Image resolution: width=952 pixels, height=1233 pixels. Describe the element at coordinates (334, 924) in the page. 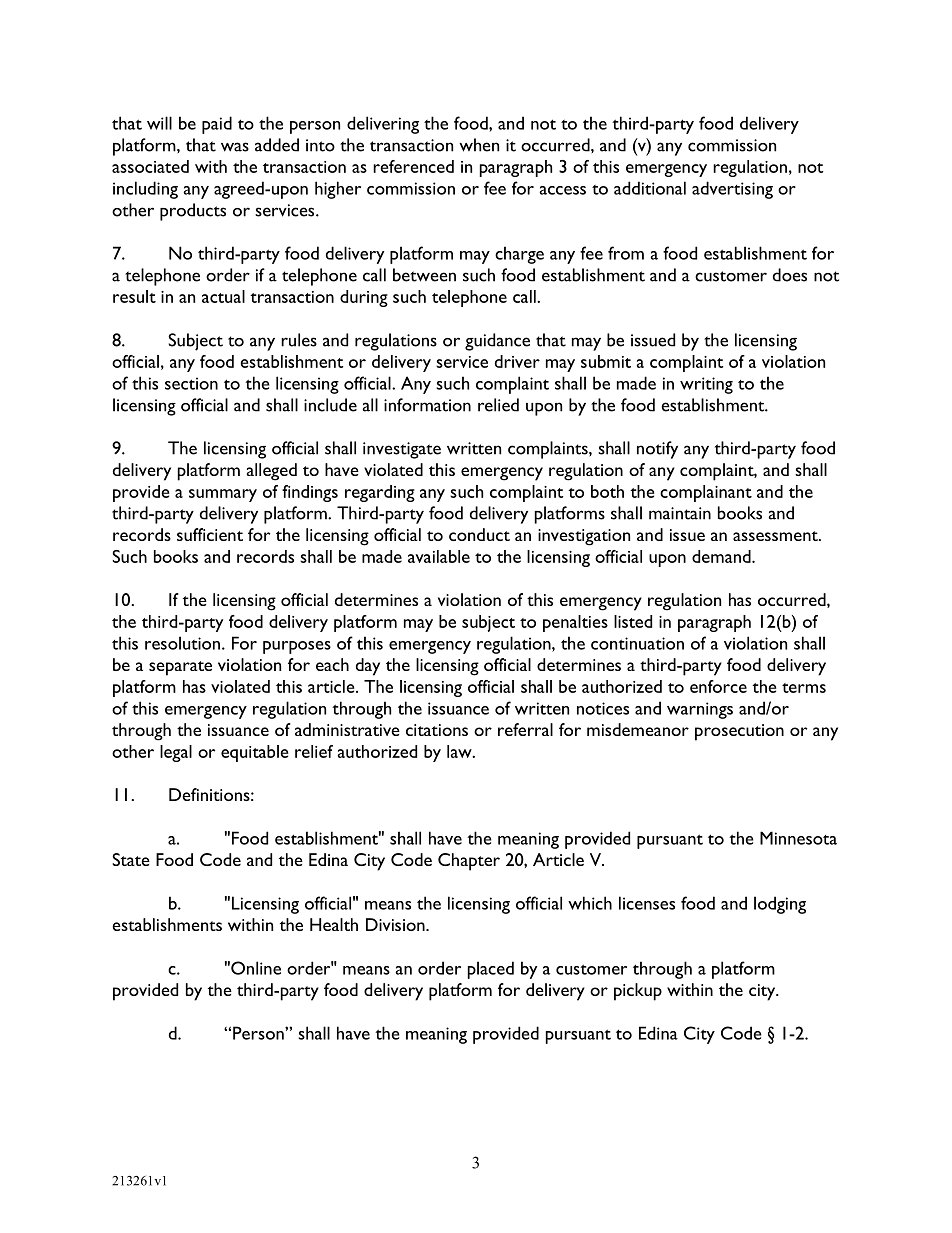

I see `Health` at that location.
